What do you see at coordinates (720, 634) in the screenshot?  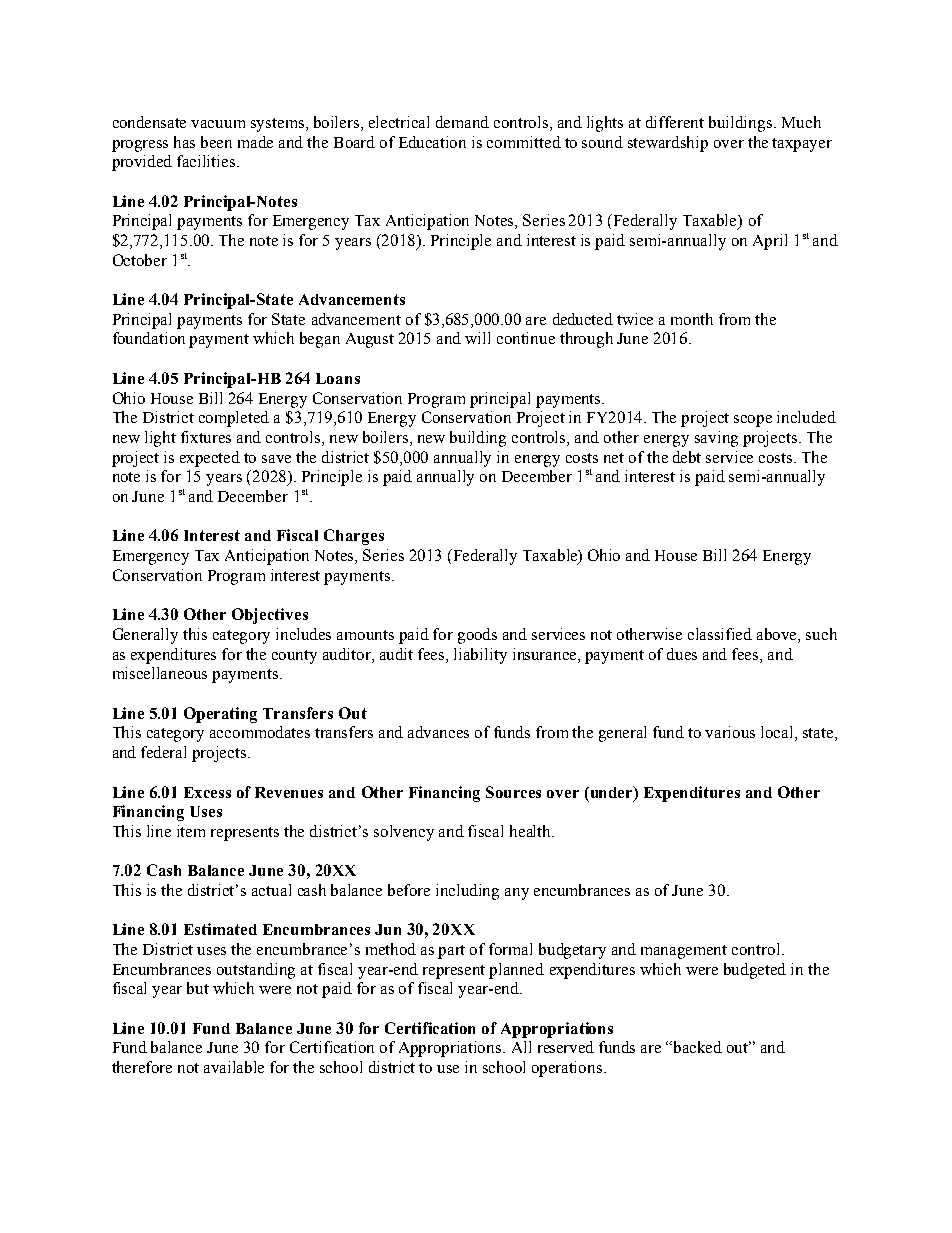 I see `classified` at bounding box center [720, 634].
